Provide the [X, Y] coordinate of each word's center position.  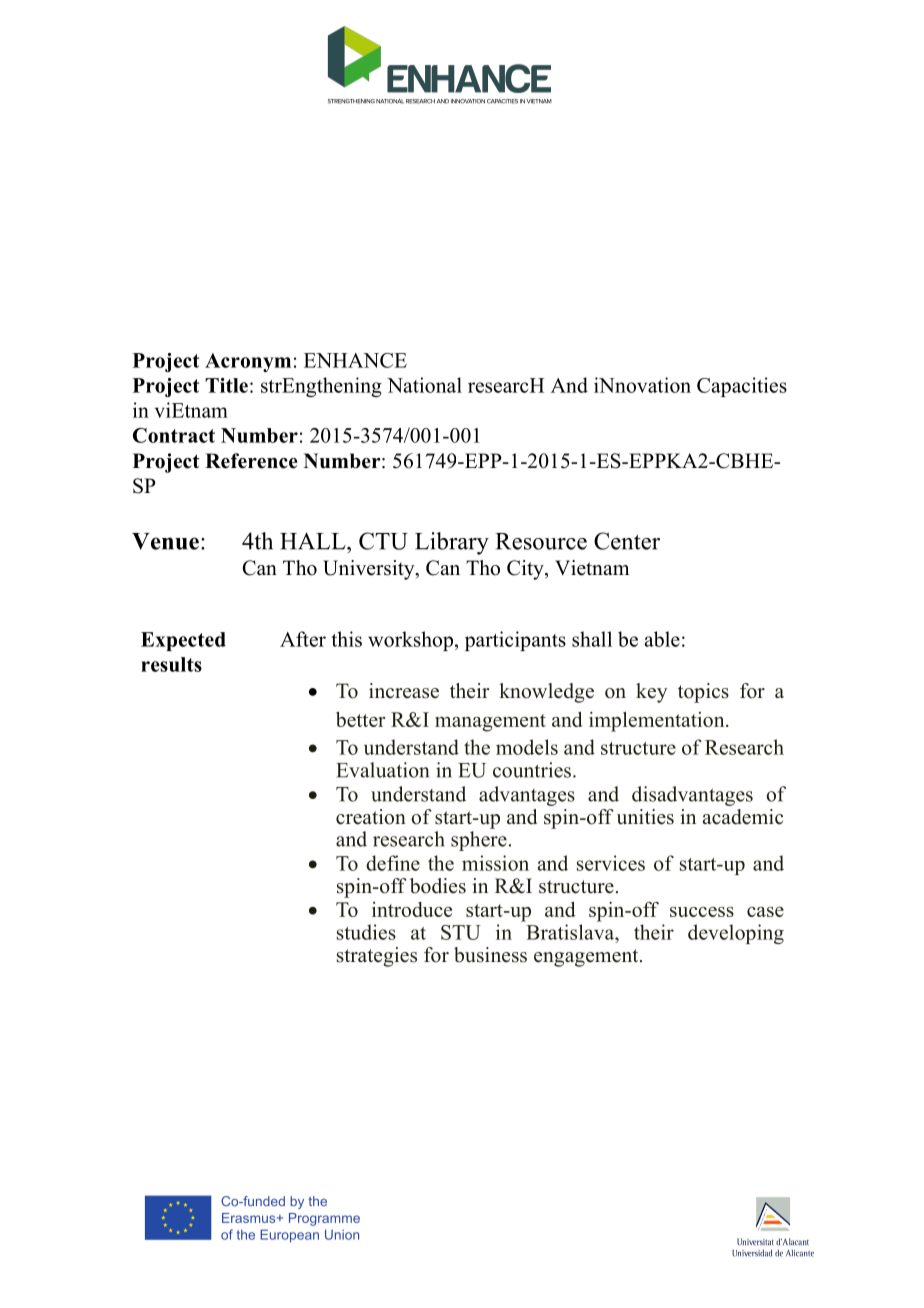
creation [371, 817]
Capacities [742, 387]
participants [515, 641]
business [490, 955]
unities [645, 817]
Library [452, 543]
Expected [183, 641]
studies [366, 932]
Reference [251, 461]
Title [226, 385]
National [424, 385]
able [662, 639]
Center [627, 541]
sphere [479, 841]
